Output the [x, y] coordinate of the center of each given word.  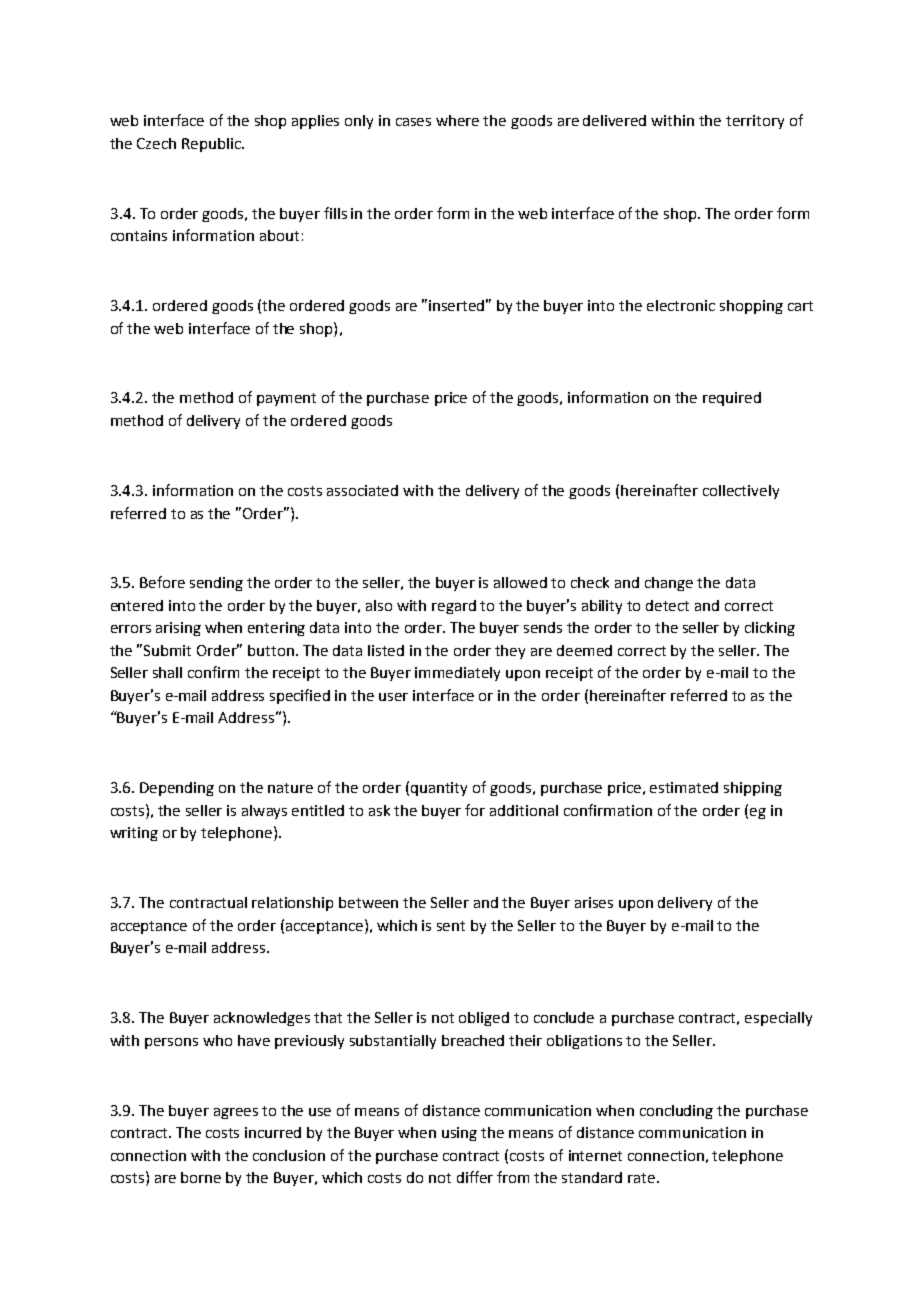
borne [201, 1177]
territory [755, 122]
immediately [457, 674]
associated [362, 490]
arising [178, 629]
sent [451, 926]
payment [286, 399]
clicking [770, 629]
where [457, 120]
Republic [212, 145]
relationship [292, 904]
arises [594, 902]
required [732, 399]
